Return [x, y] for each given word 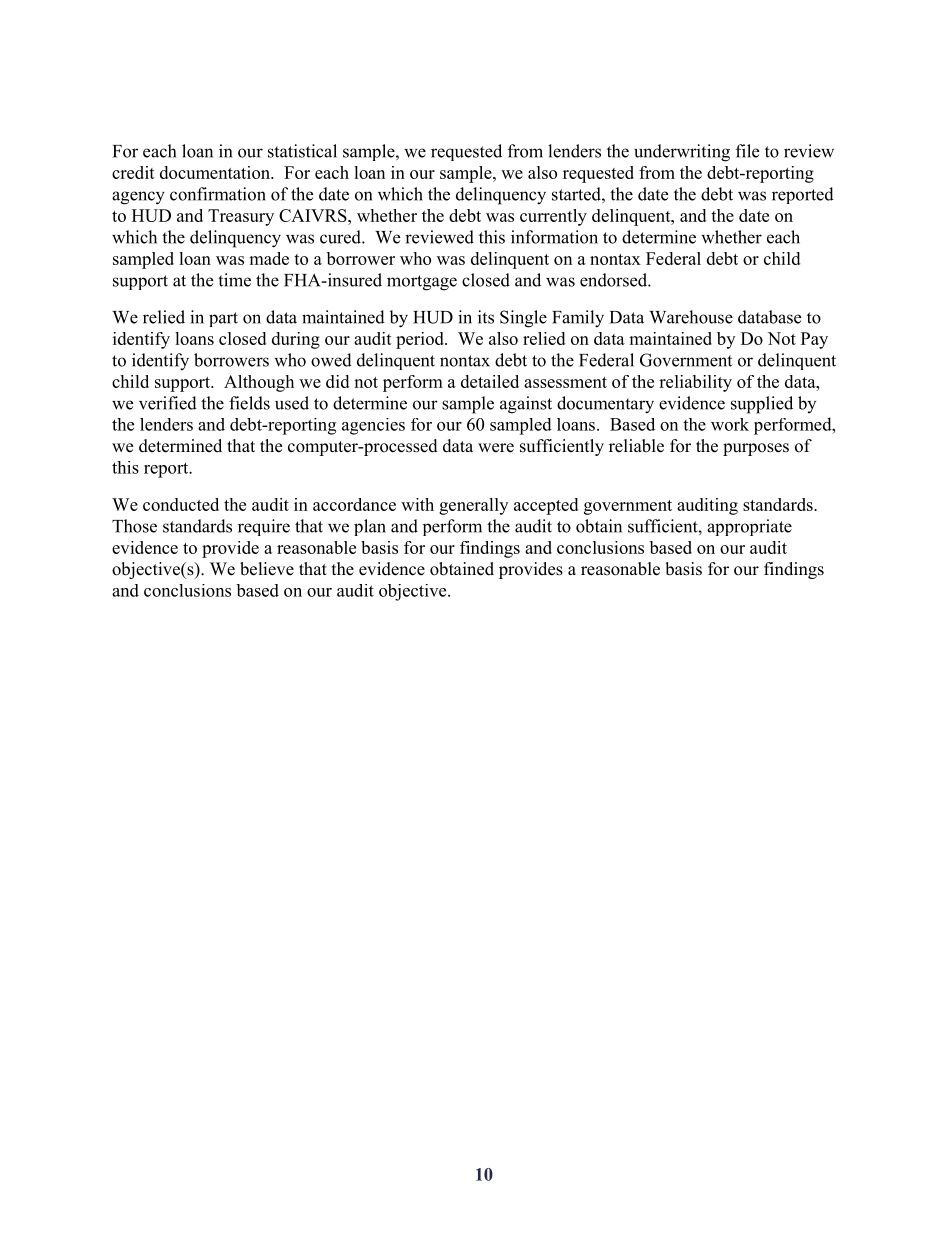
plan [370, 527]
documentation [216, 172]
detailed [490, 381]
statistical [302, 151]
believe [267, 569]
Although [259, 383]
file [747, 151]
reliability [695, 383]
